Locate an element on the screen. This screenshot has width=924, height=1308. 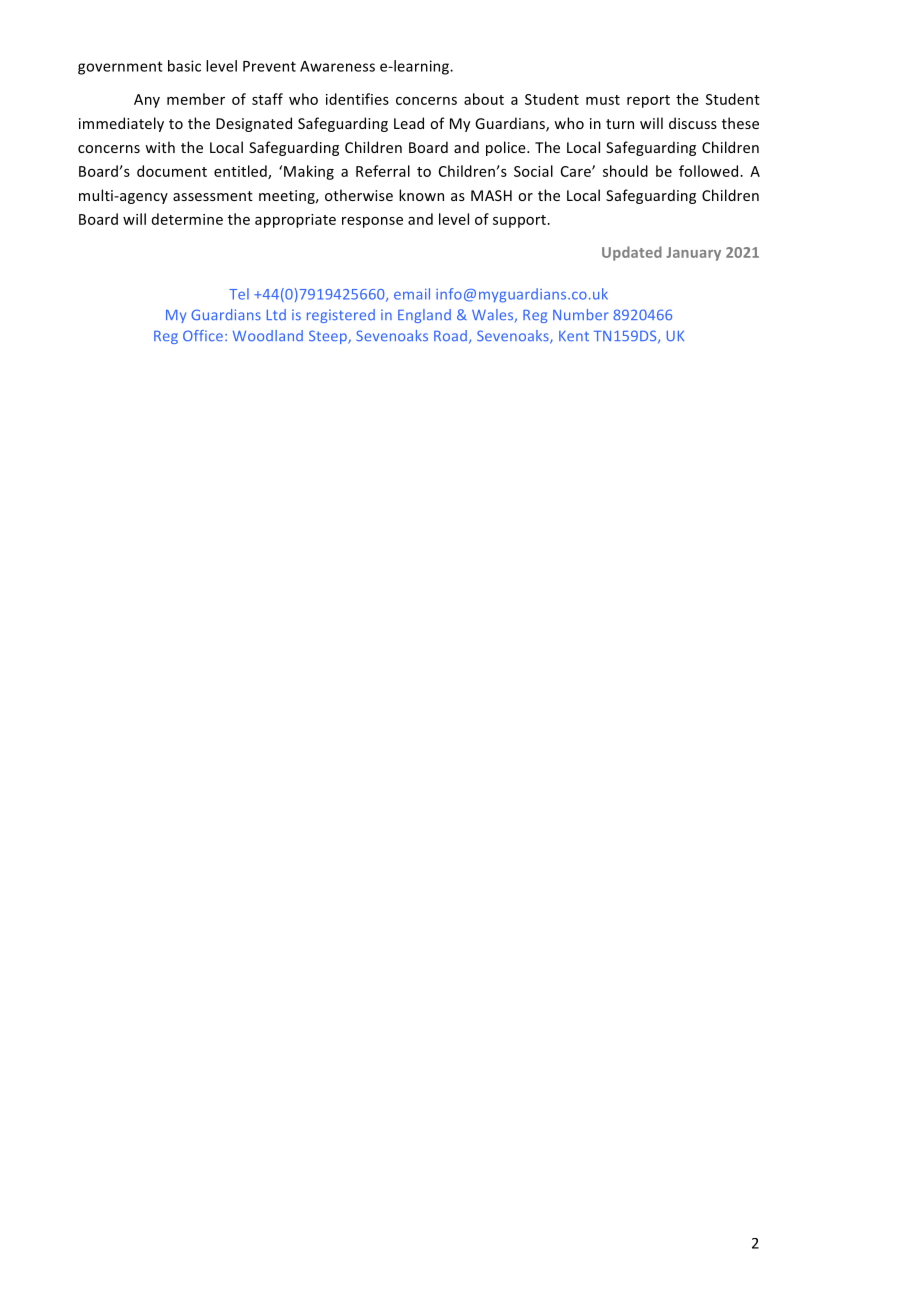
known is located at coordinates (421, 195).
